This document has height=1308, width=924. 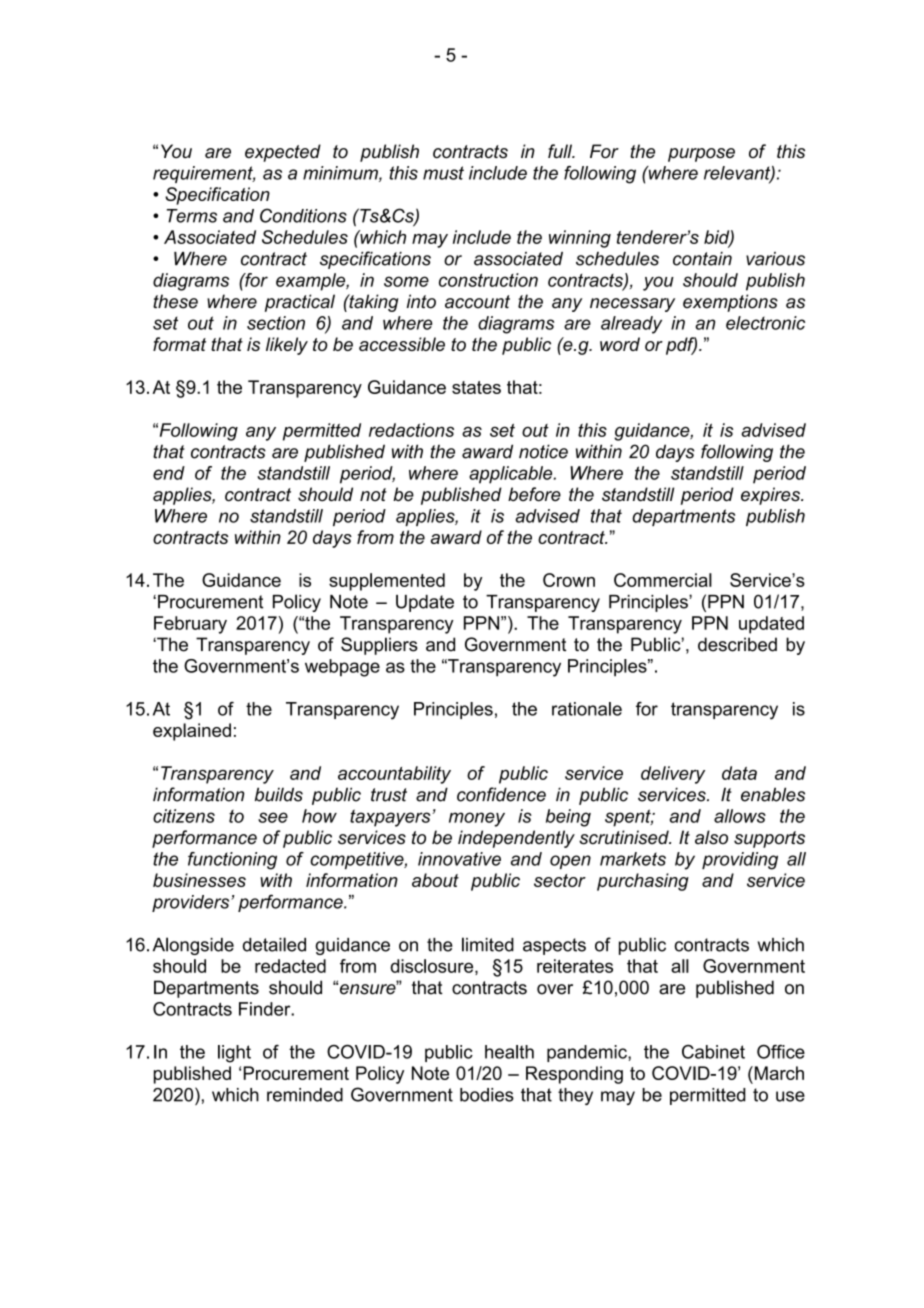 What do you see at coordinates (476, 387) in the document?
I see `states` at bounding box center [476, 387].
